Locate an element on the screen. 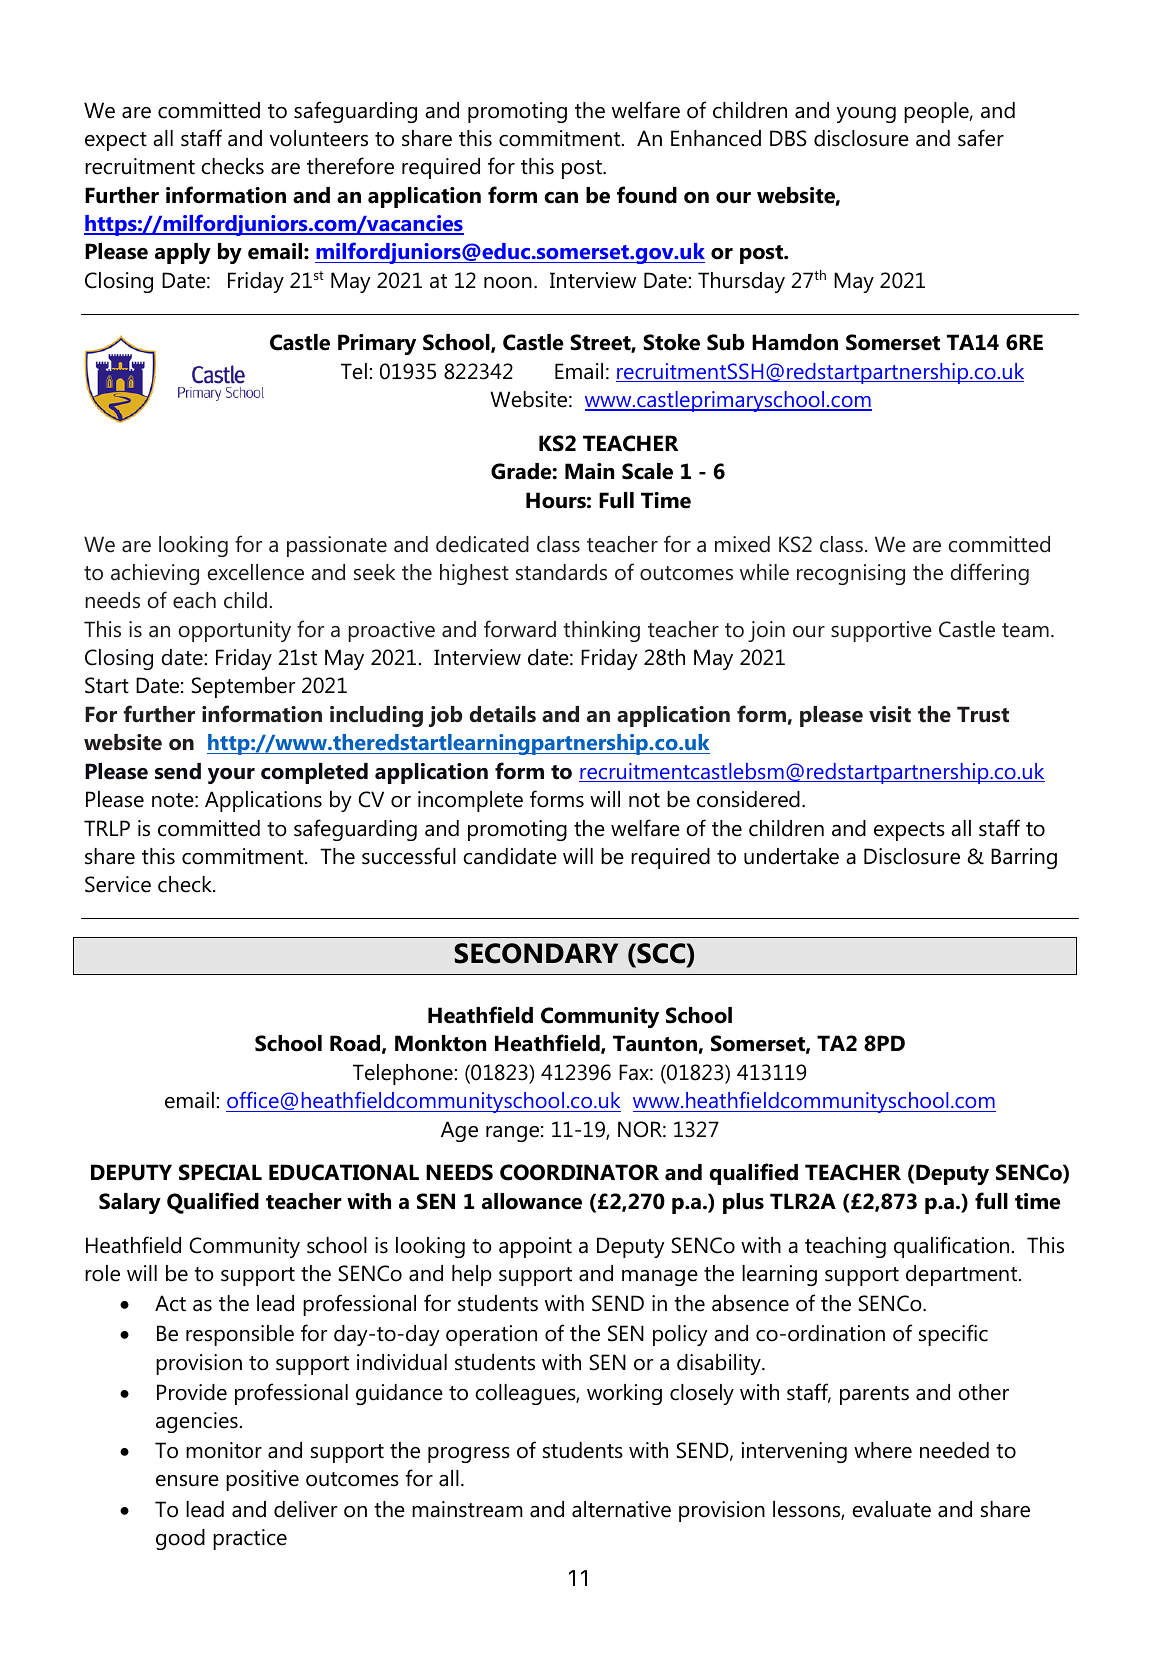 The height and width of the screenshot is (1661, 1174). volunteers is located at coordinates (319, 138).
